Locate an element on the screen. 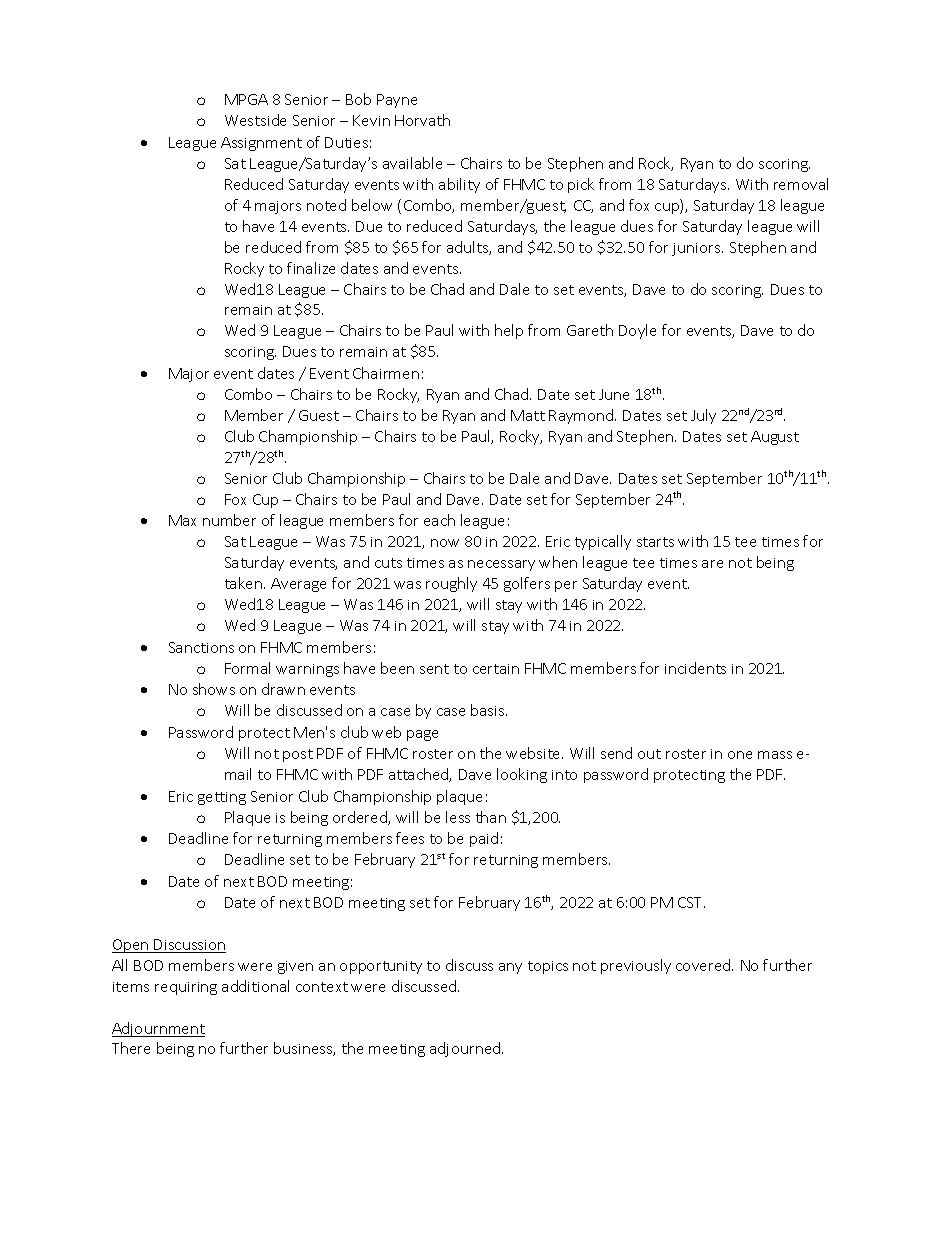  Matt is located at coordinates (528, 415).
